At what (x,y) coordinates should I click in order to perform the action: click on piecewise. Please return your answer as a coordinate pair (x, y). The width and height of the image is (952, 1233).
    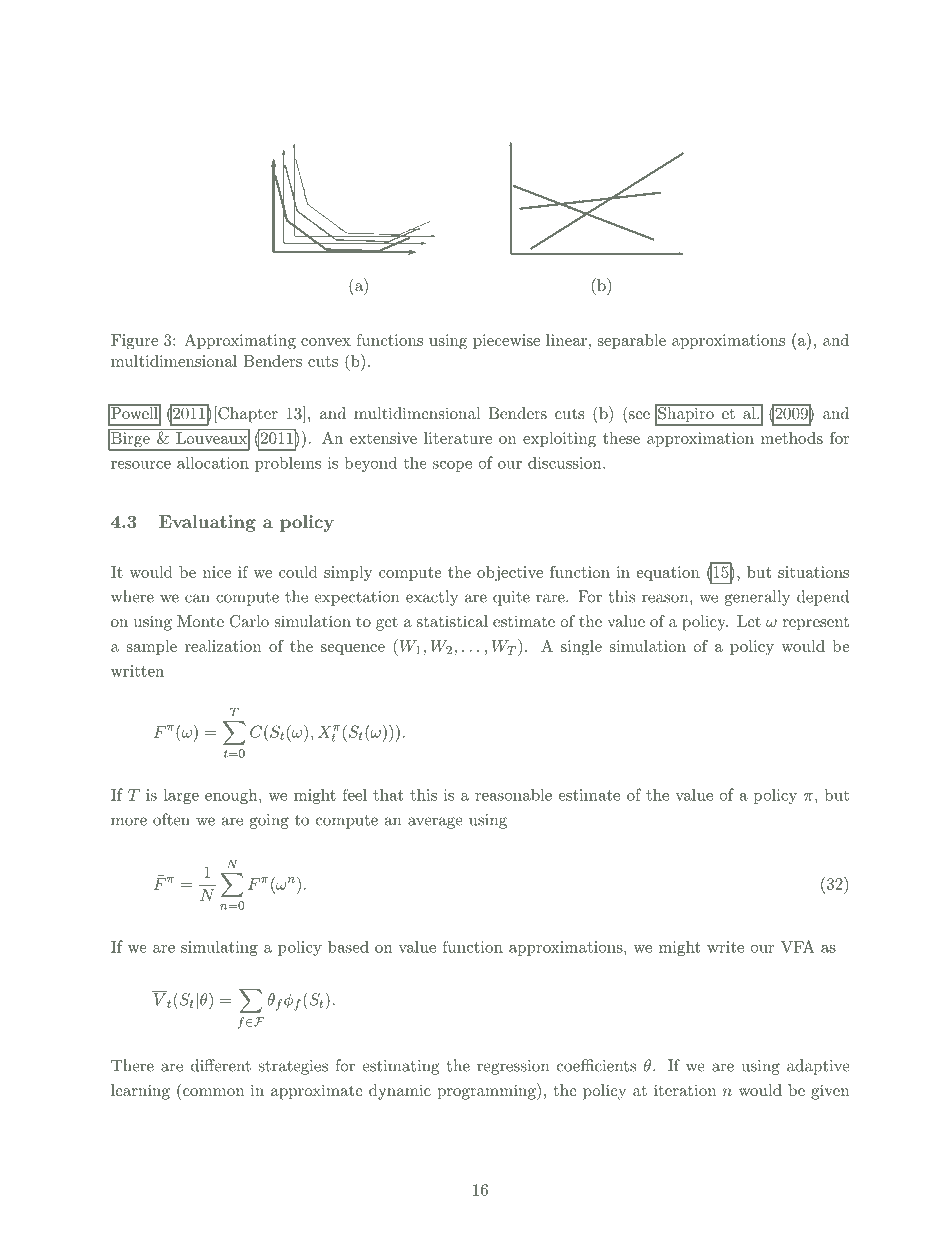
    Looking at the image, I should click on (506, 341).
